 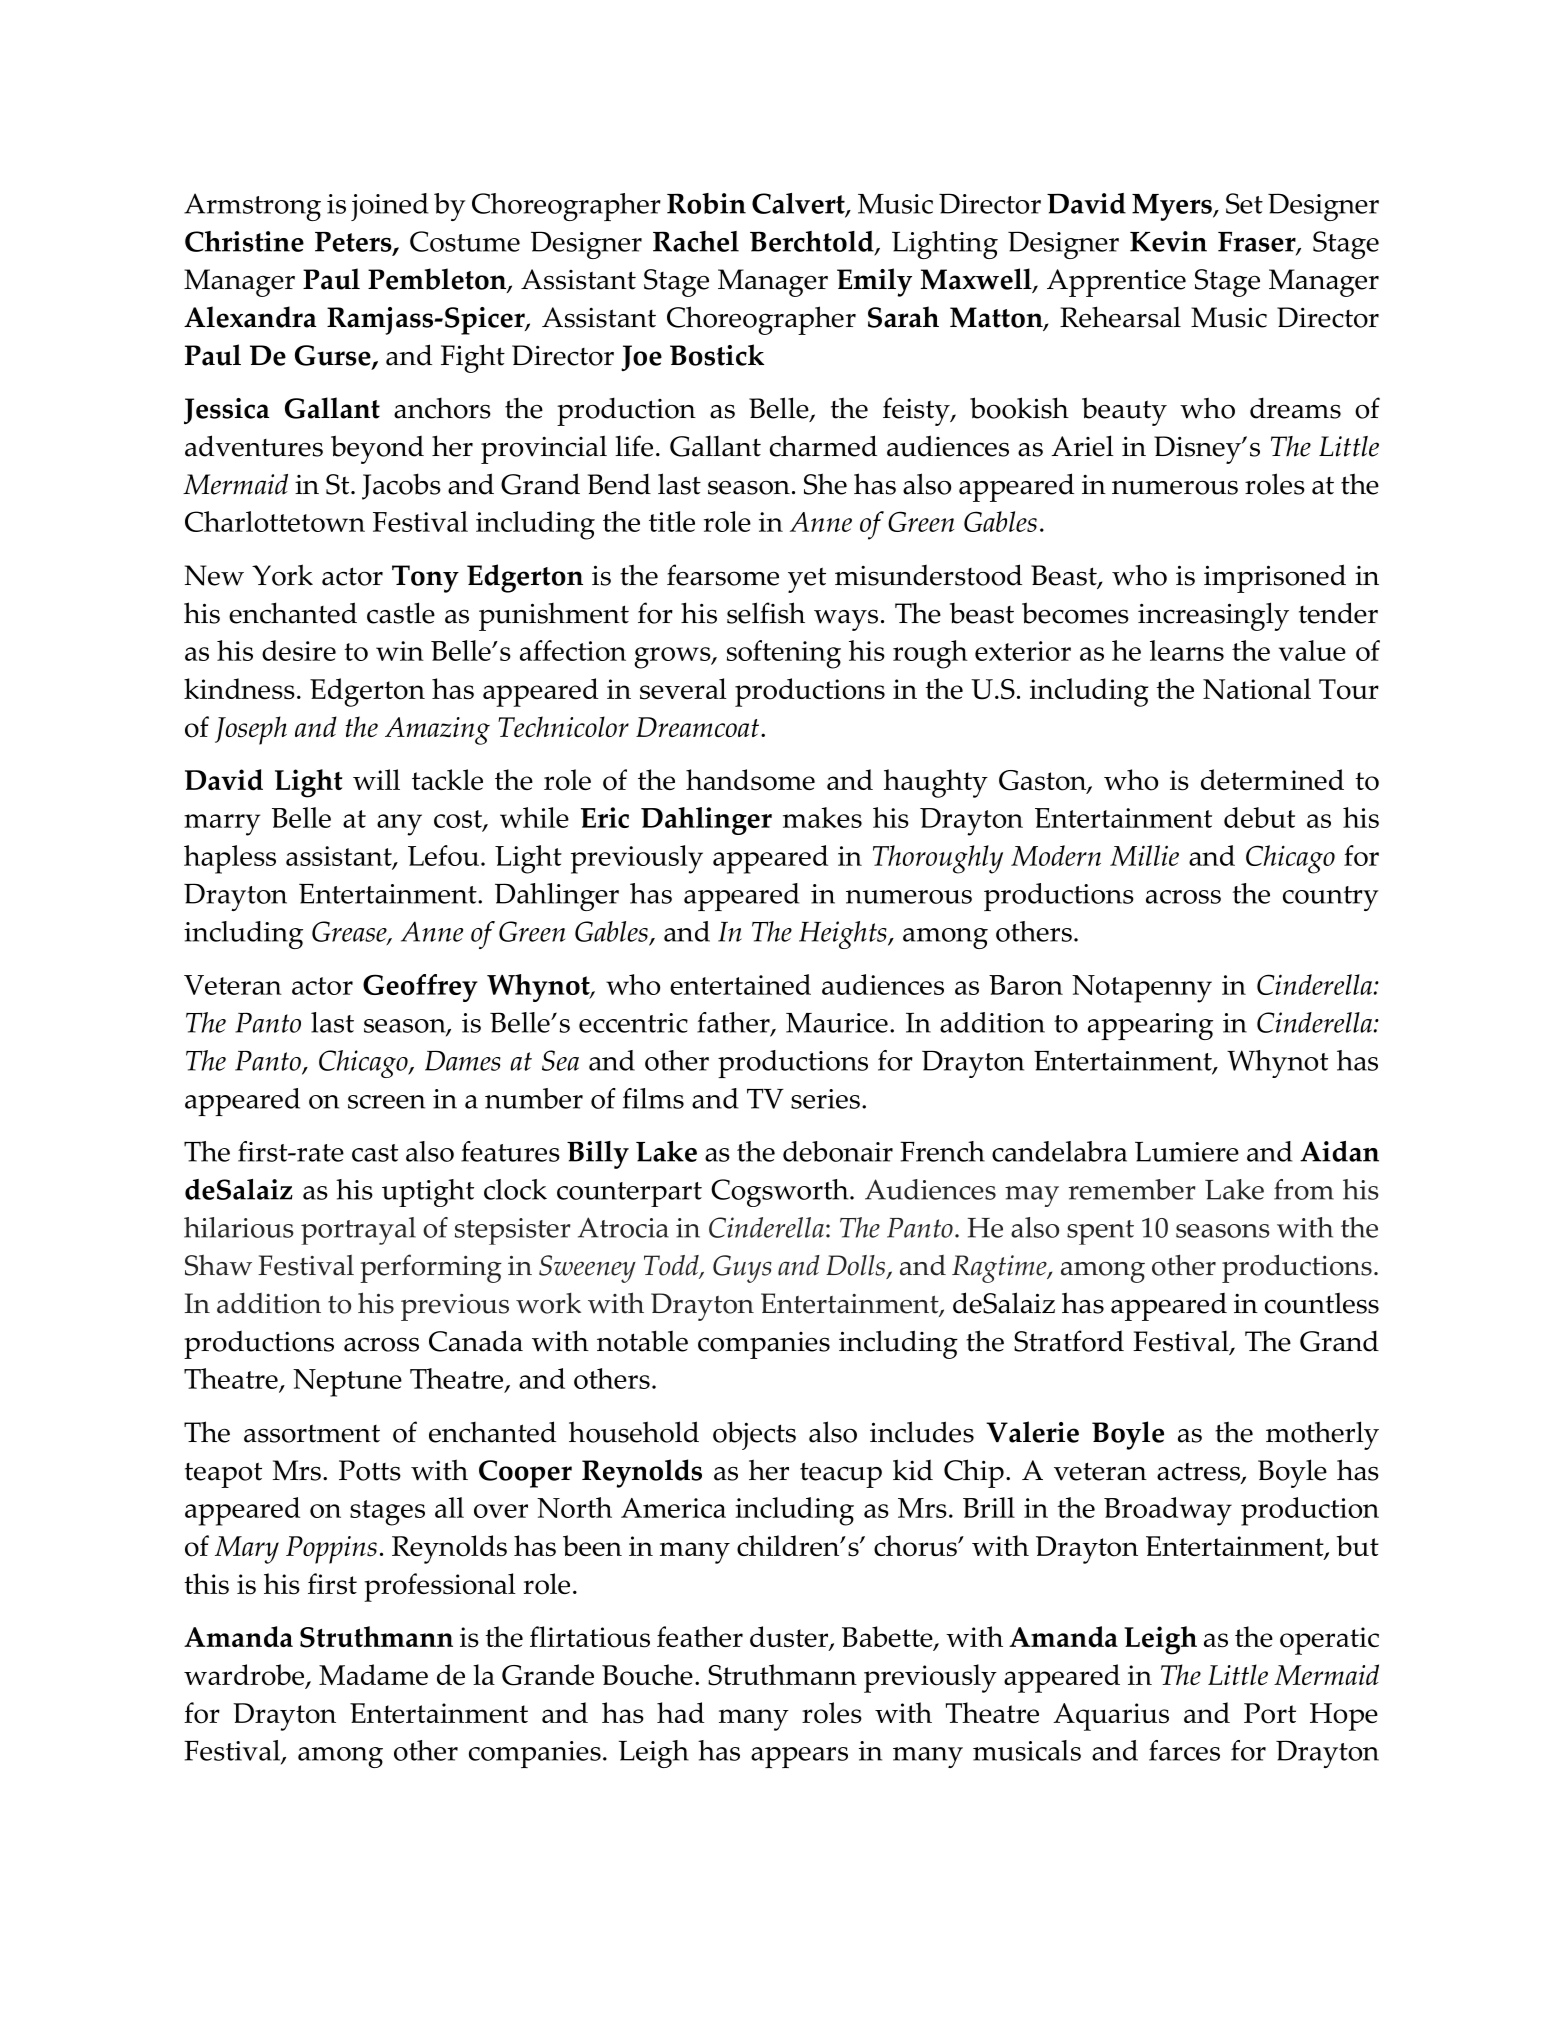 What do you see at coordinates (354, 243) in the image?
I see `Peters` at bounding box center [354, 243].
